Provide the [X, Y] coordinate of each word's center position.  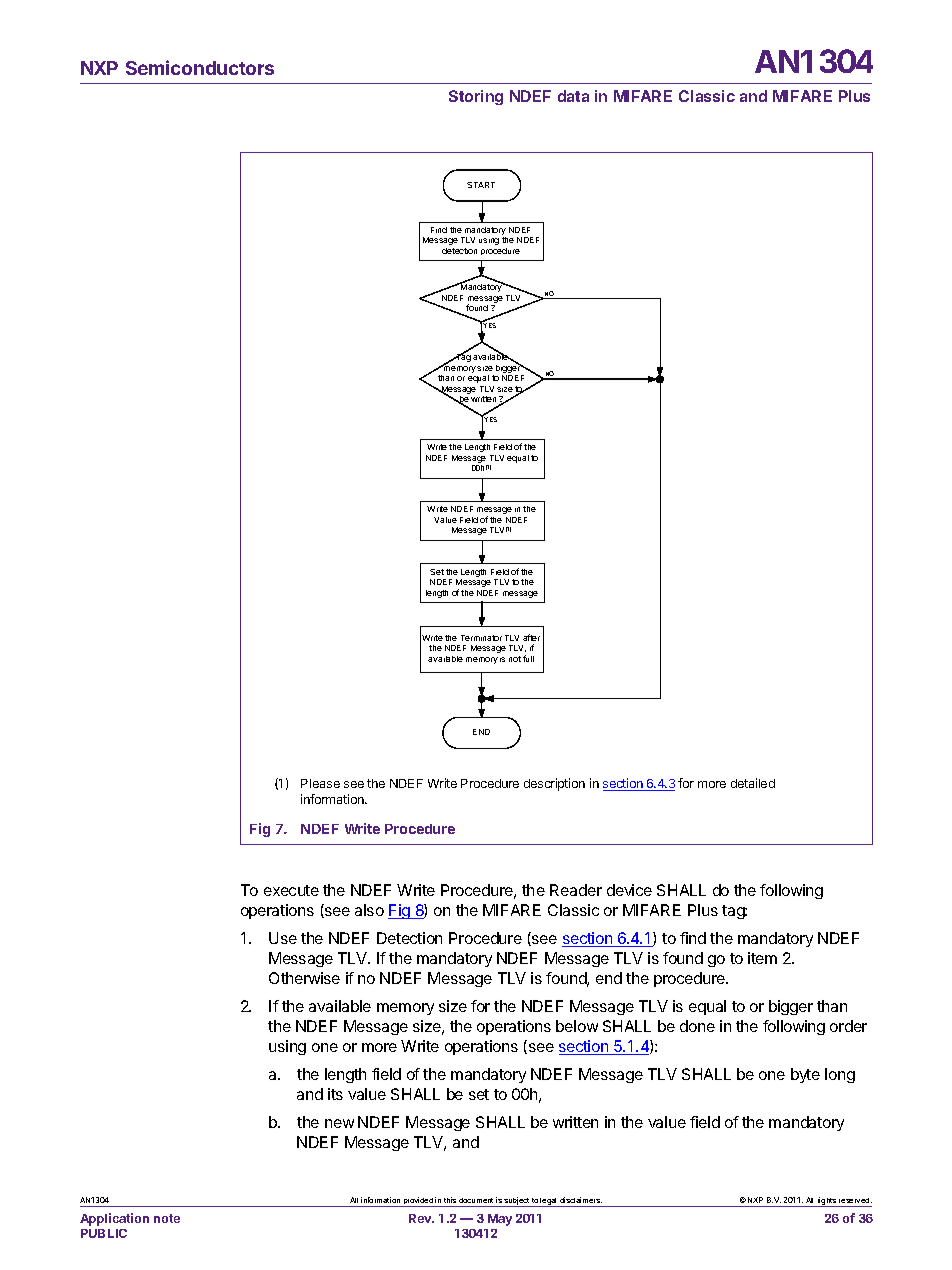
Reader [576, 890]
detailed [753, 783]
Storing [476, 97]
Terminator [481, 638]
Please [320, 783]
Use [283, 938]
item [762, 958]
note [167, 1218]
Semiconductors [200, 67]
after [531, 637]
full [528, 658]
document [476, 1200]
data [573, 96]
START [481, 185]
